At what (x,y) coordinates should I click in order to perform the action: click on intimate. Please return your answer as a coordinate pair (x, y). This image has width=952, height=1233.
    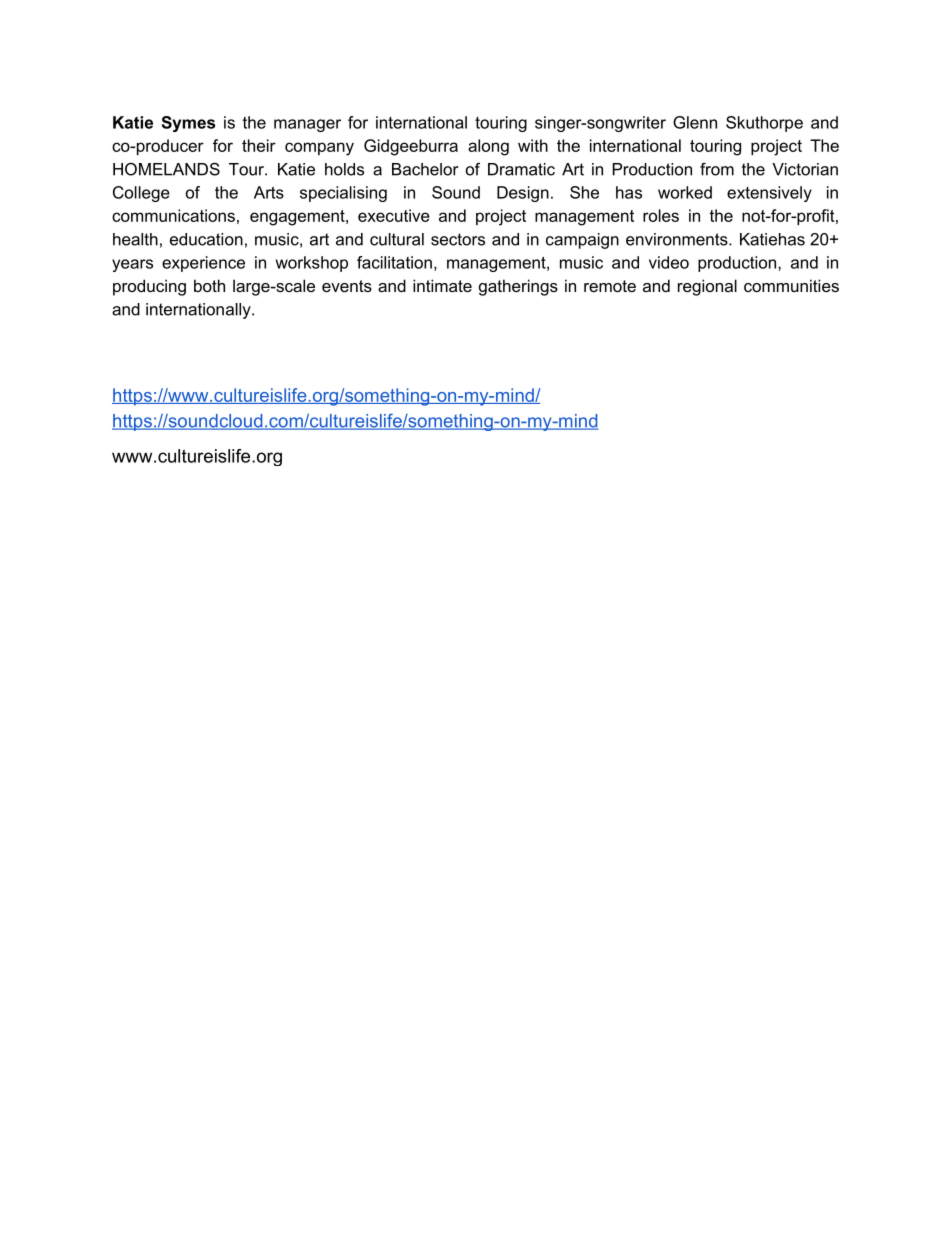
    Looking at the image, I should click on (442, 285).
